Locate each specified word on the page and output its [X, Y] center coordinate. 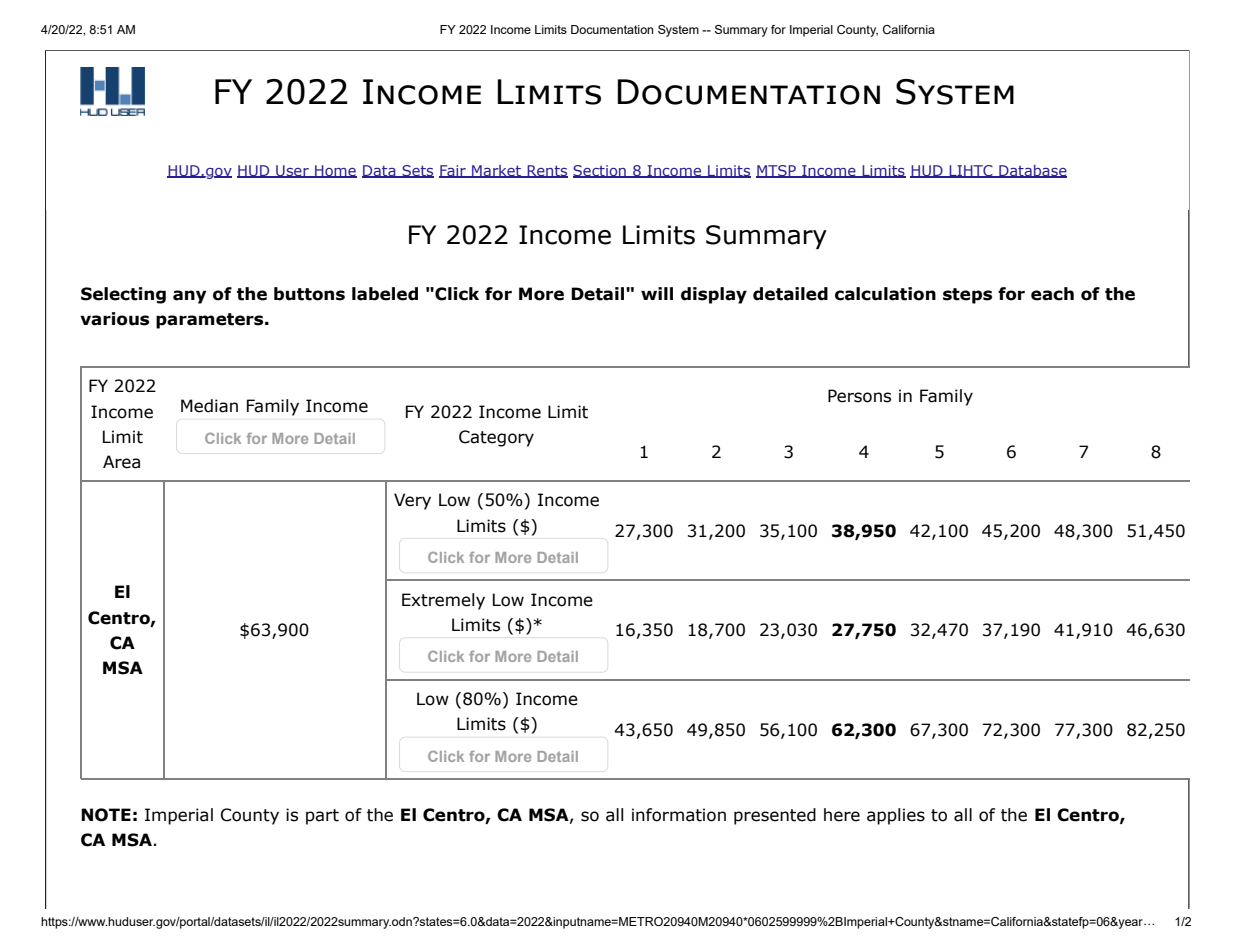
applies [896, 816]
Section [600, 171]
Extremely [443, 601]
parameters [211, 321]
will [657, 293]
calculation [885, 294]
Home [335, 171]
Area [121, 462]
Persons [859, 396]
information [679, 815]
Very [412, 501]
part [322, 817]
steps [967, 296]
